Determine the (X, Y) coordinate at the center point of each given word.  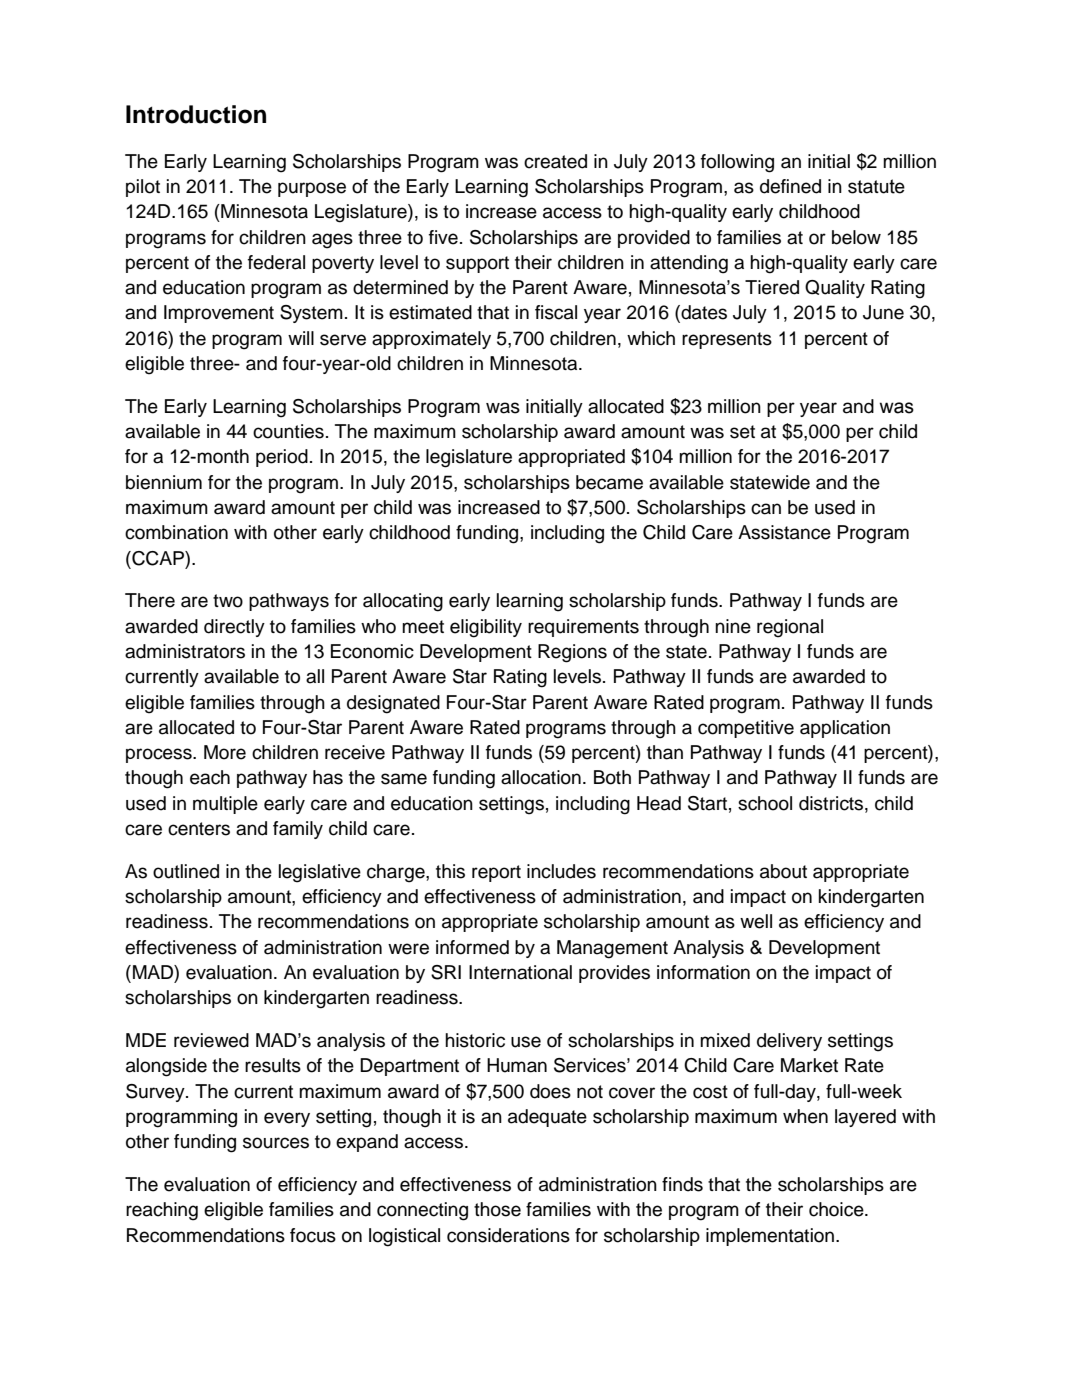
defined (790, 186)
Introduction (196, 114)
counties (288, 431)
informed (472, 947)
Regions (572, 653)
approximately (431, 340)
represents (727, 340)
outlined (186, 871)
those (497, 1209)
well (756, 921)
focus (313, 1235)
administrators (185, 651)
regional (790, 628)
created (555, 161)
